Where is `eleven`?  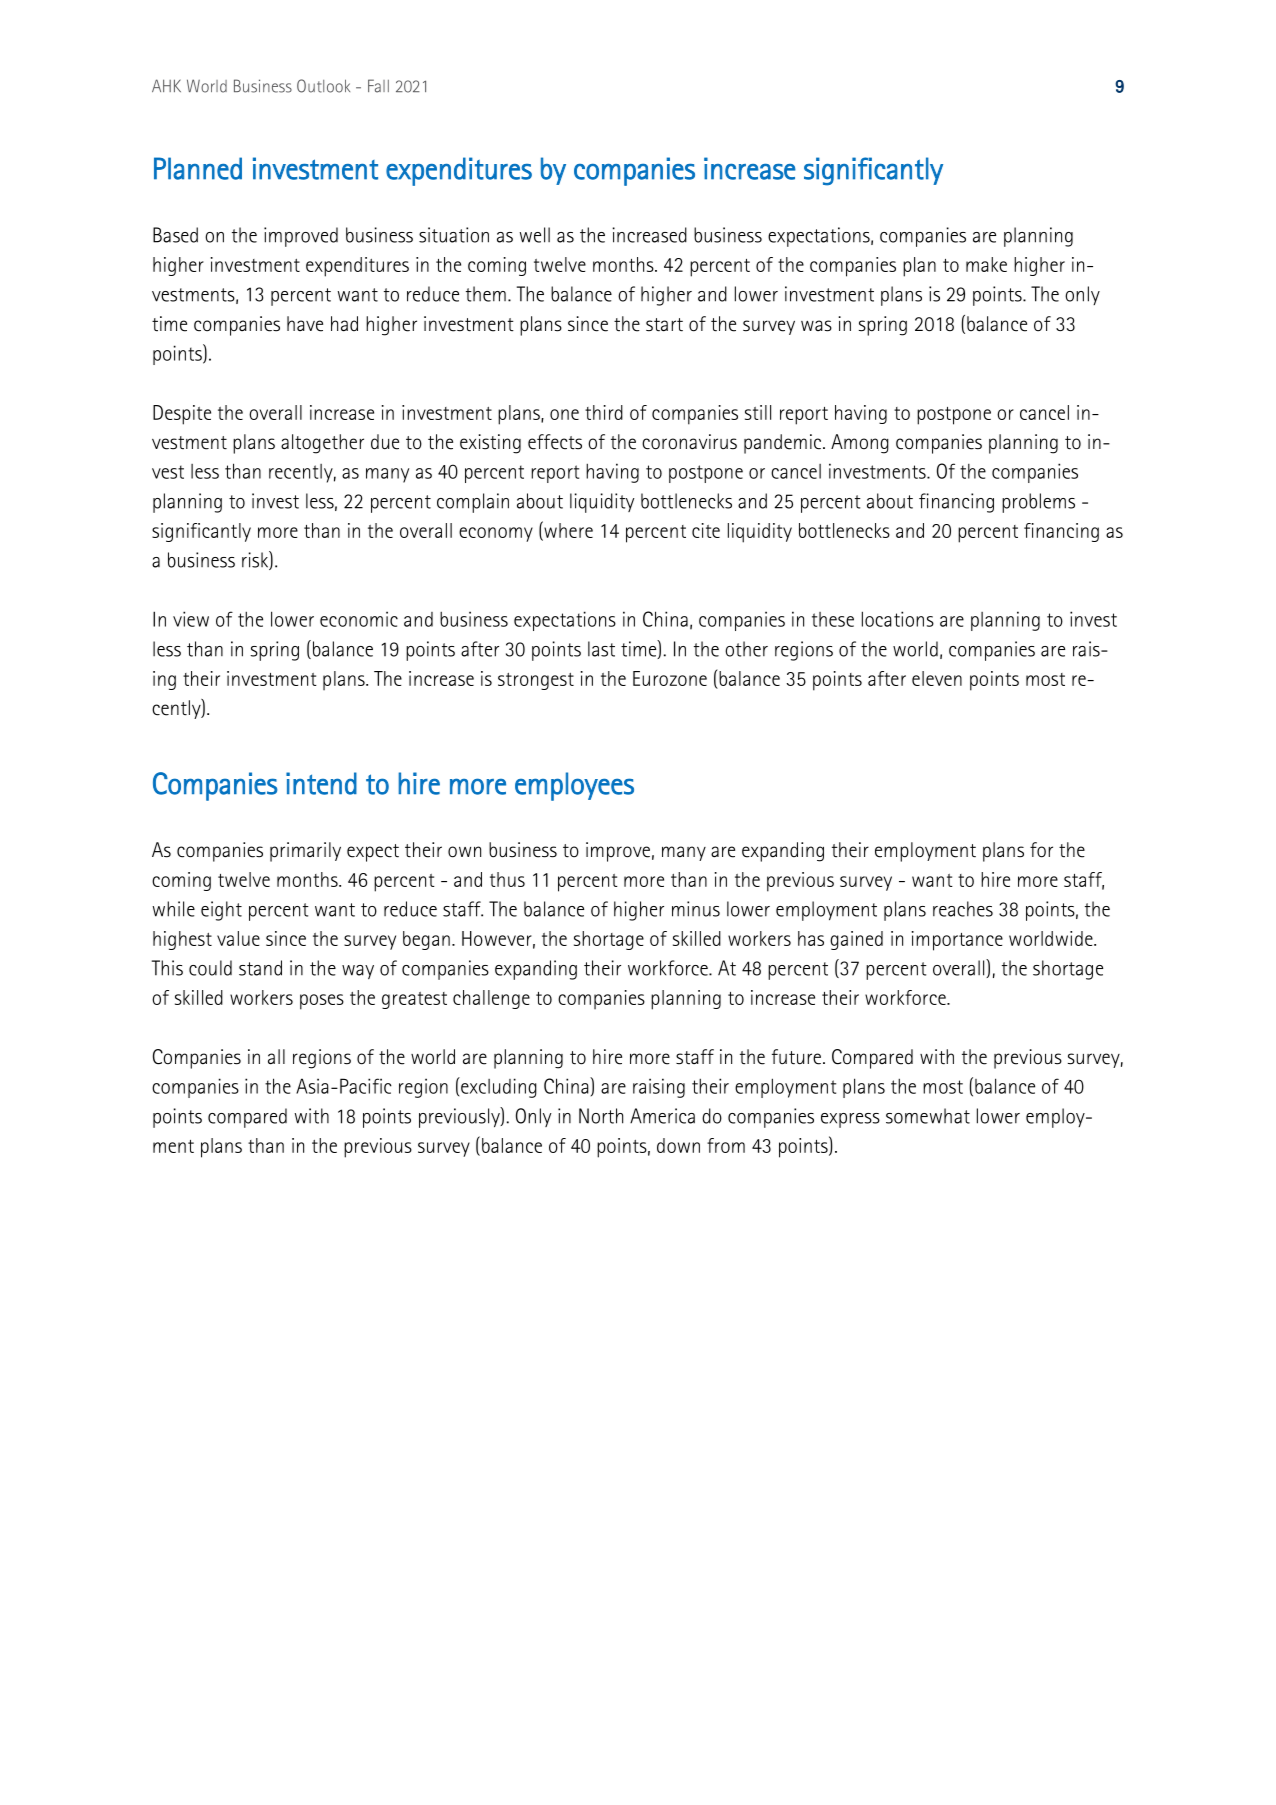 eleven is located at coordinates (937, 678).
